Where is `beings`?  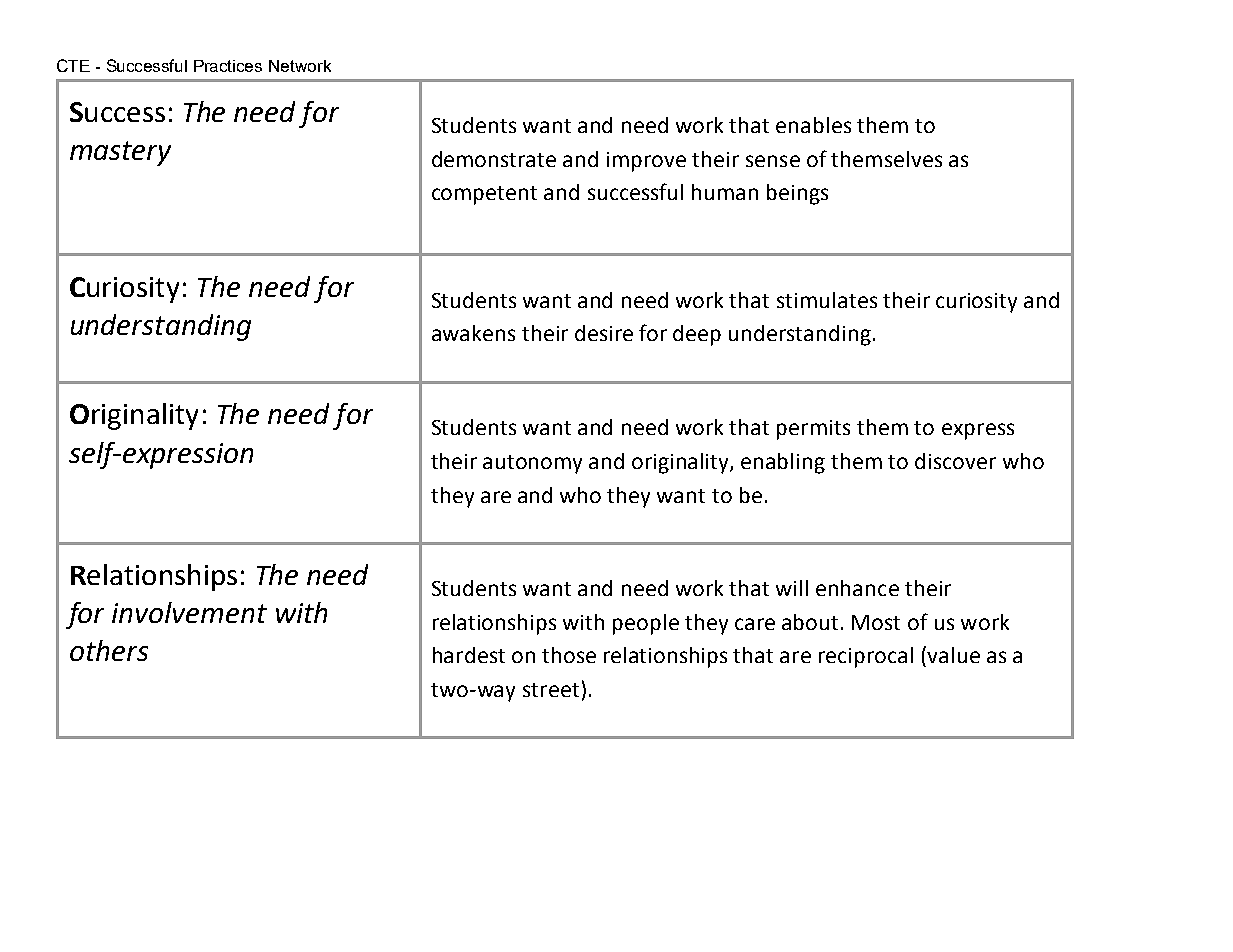 beings is located at coordinates (797, 194).
